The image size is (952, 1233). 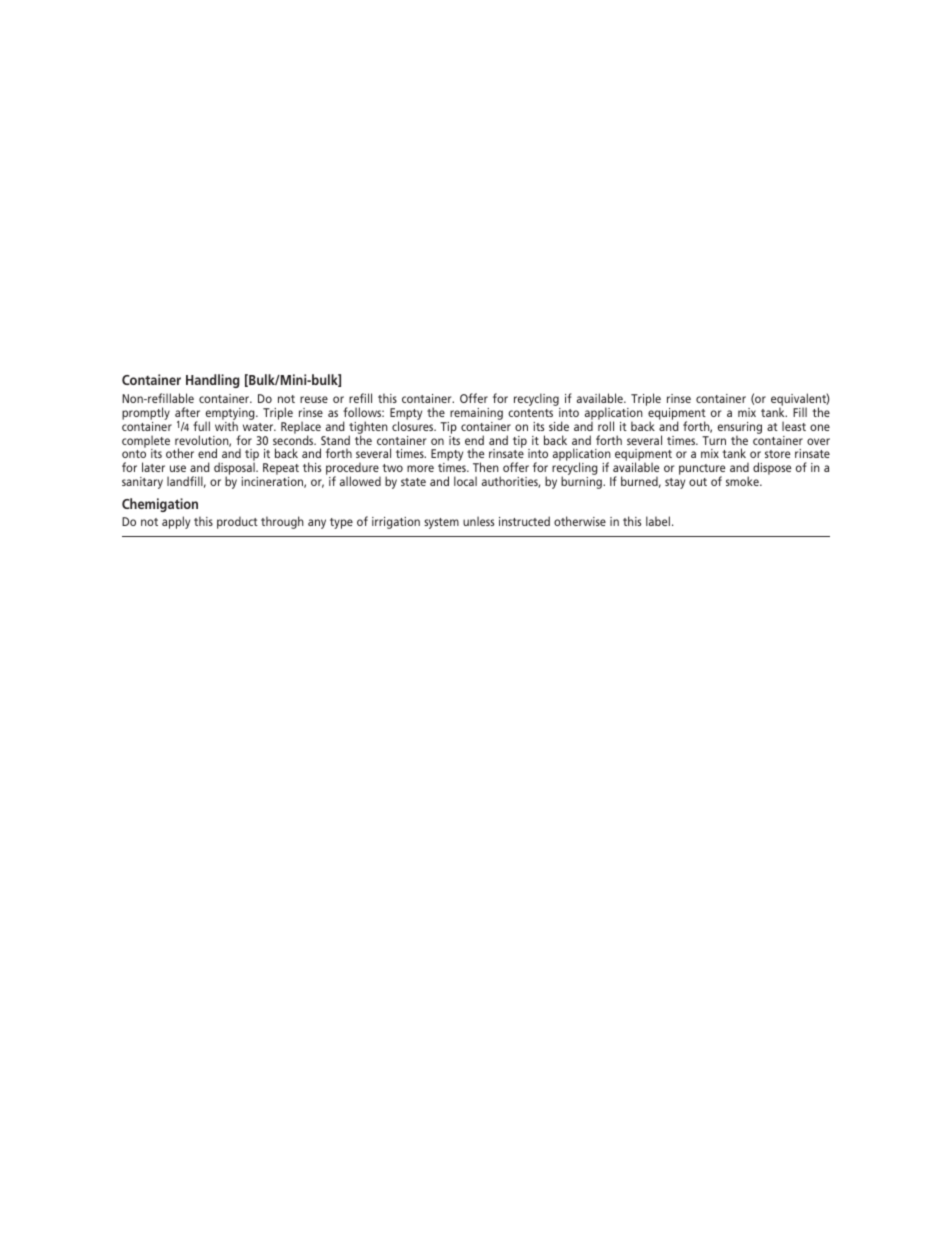 What do you see at coordinates (478, 521) in the screenshot?
I see `unless` at bounding box center [478, 521].
